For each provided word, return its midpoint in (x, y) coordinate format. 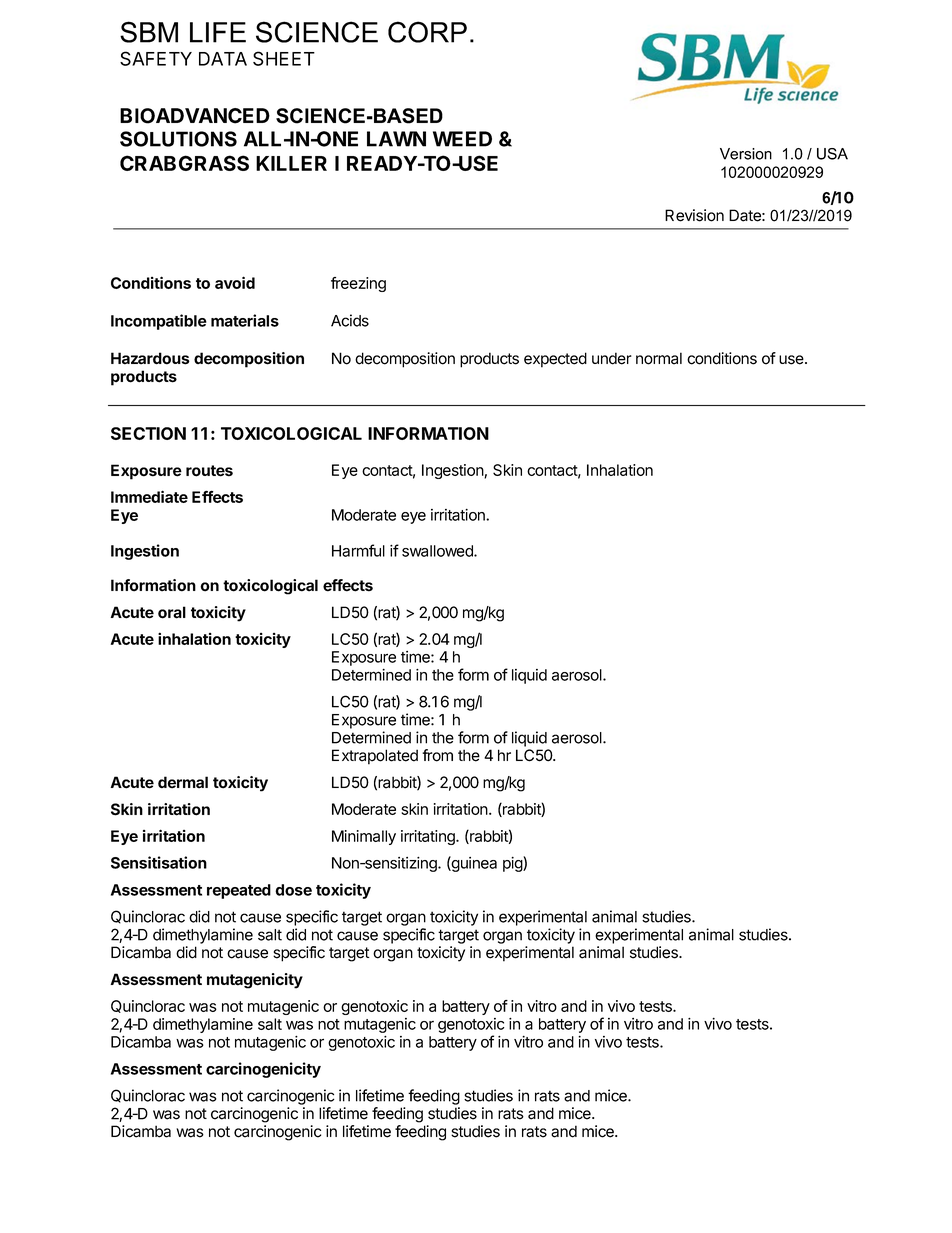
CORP (427, 32)
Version (746, 154)
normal (659, 358)
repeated (239, 891)
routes (209, 471)
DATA (223, 59)
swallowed (438, 551)
